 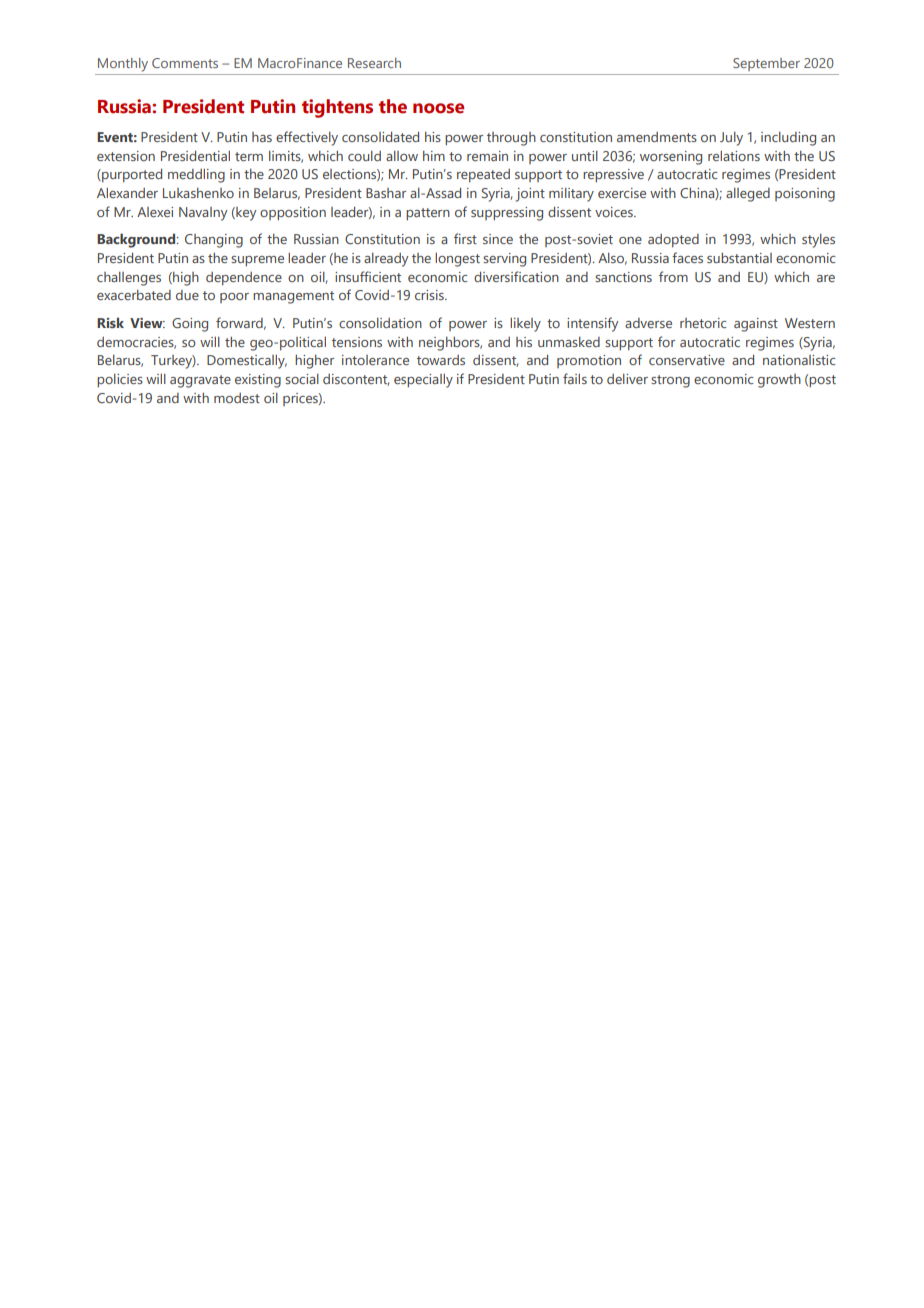 What do you see at coordinates (748, 195) in the screenshot?
I see `alleged` at bounding box center [748, 195].
